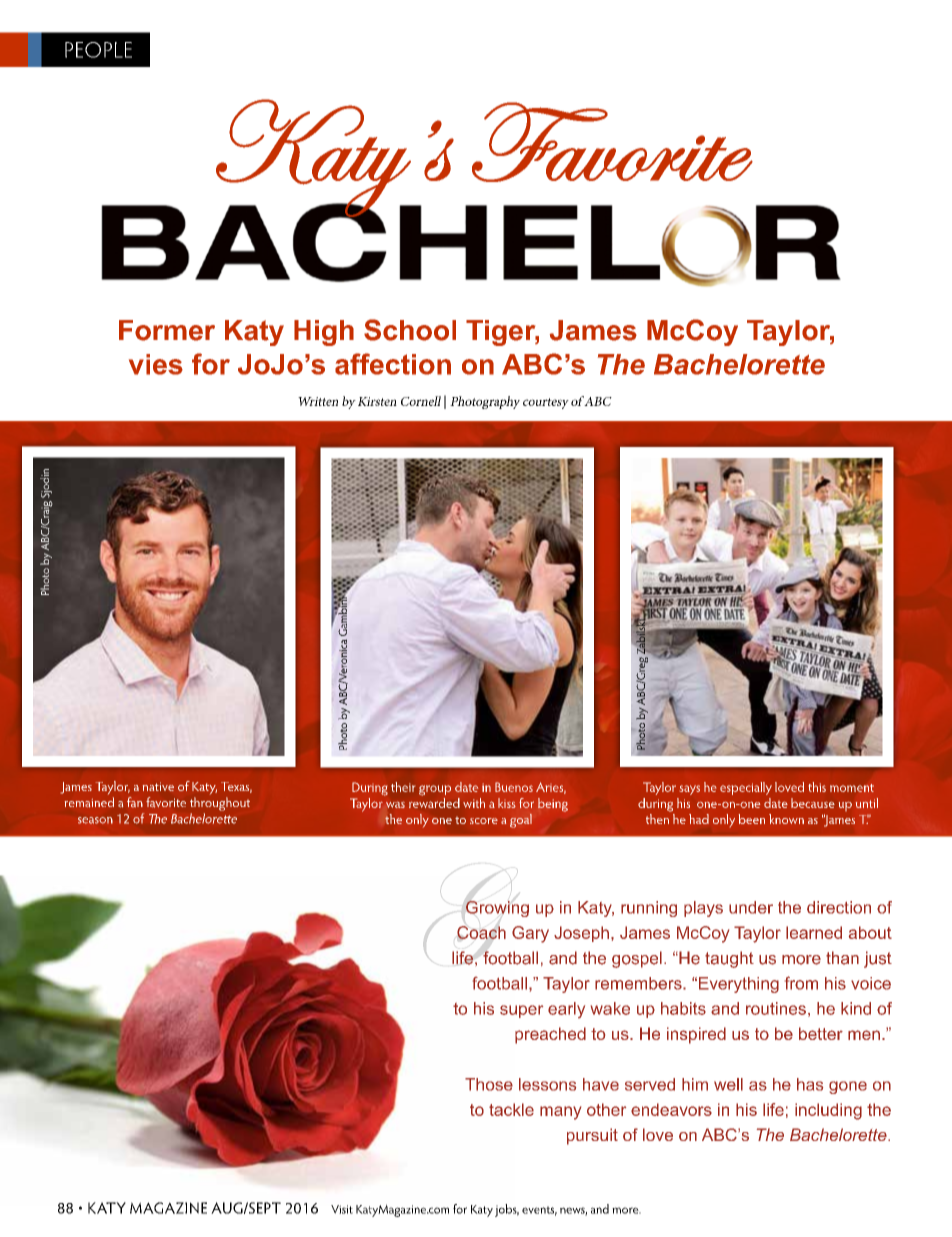  Describe the element at coordinates (98, 50) in the screenshot. I see `PEOPLE` at that location.
